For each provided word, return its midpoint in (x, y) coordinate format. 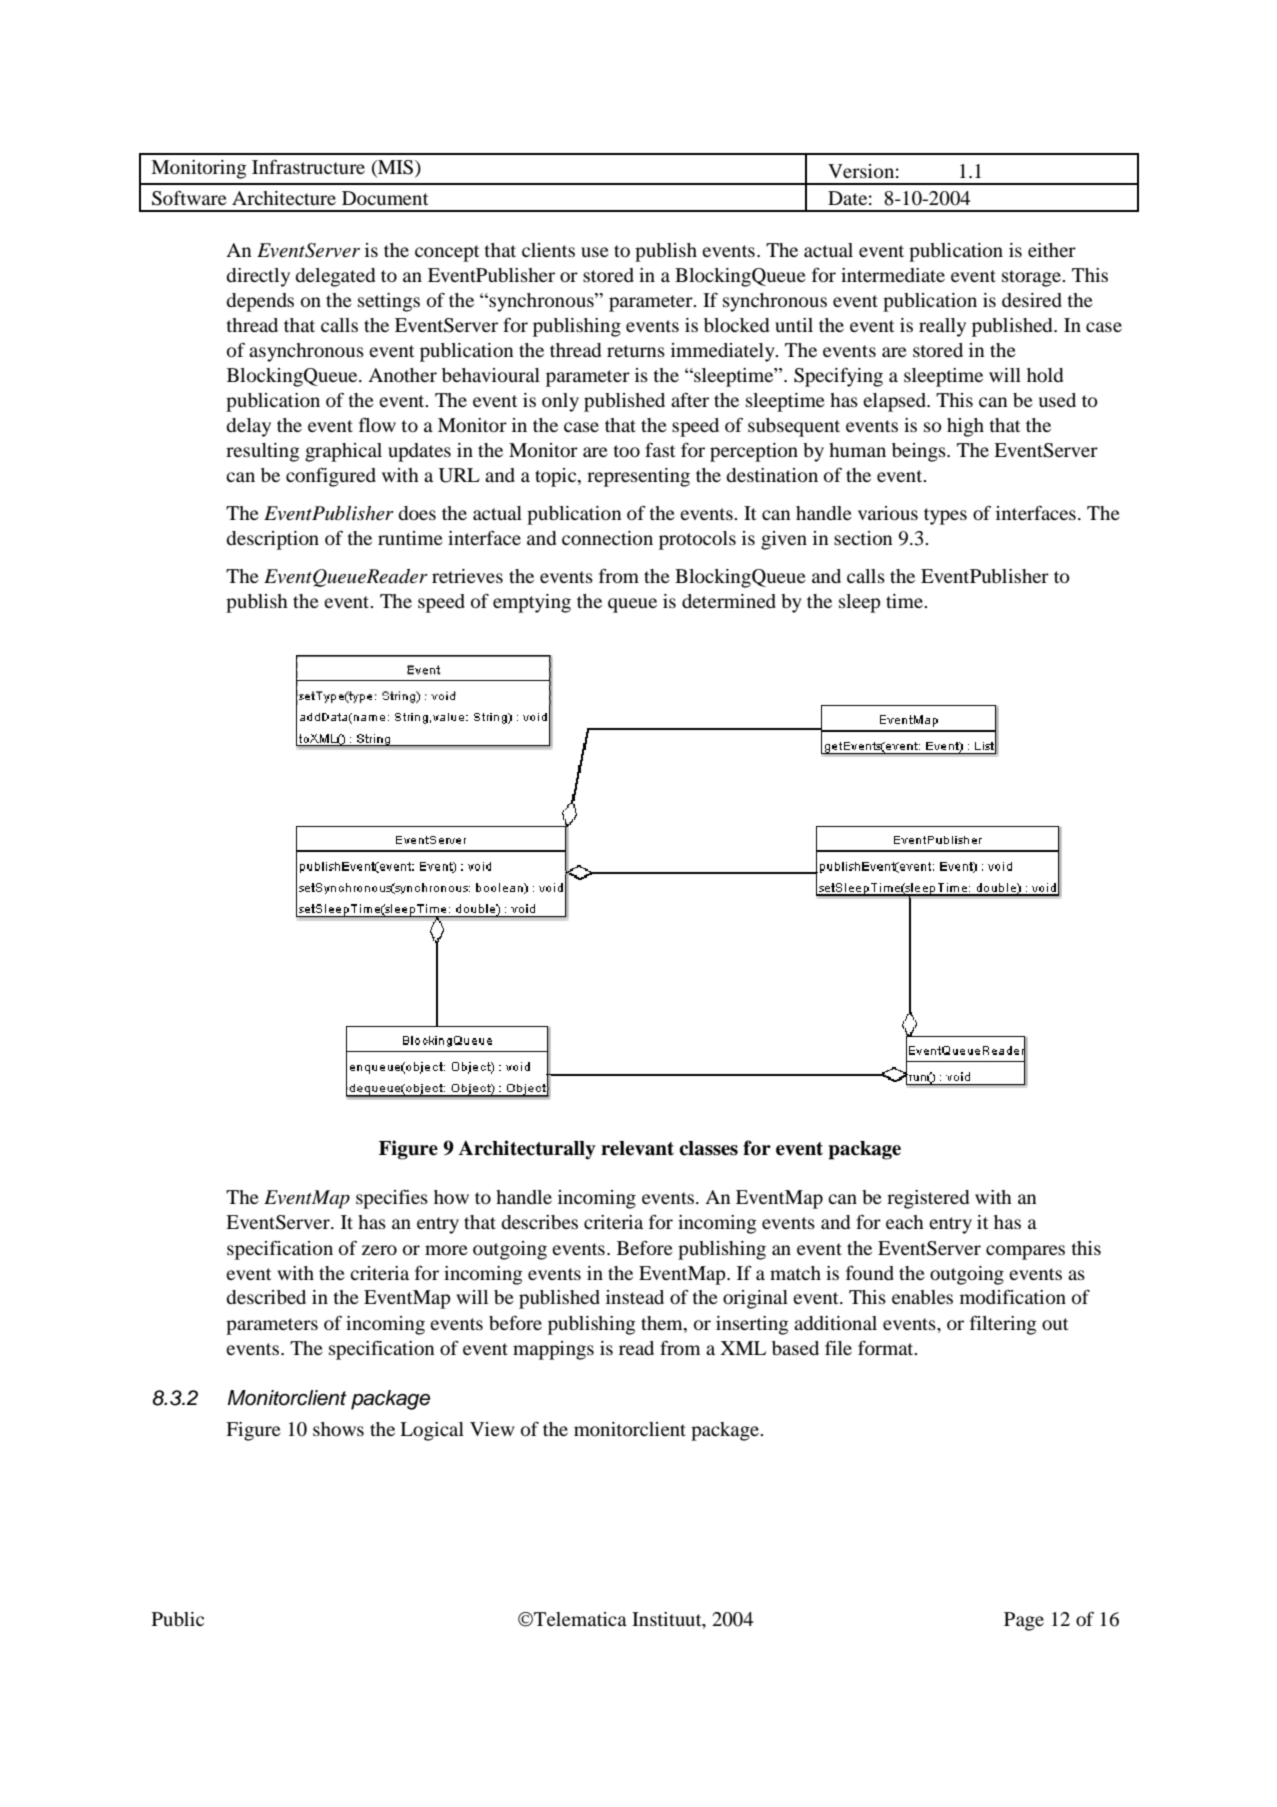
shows (338, 1429)
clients (548, 250)
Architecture (284, 198)
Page (1024, 1621)
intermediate (893, 275)
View (492, 1429)
